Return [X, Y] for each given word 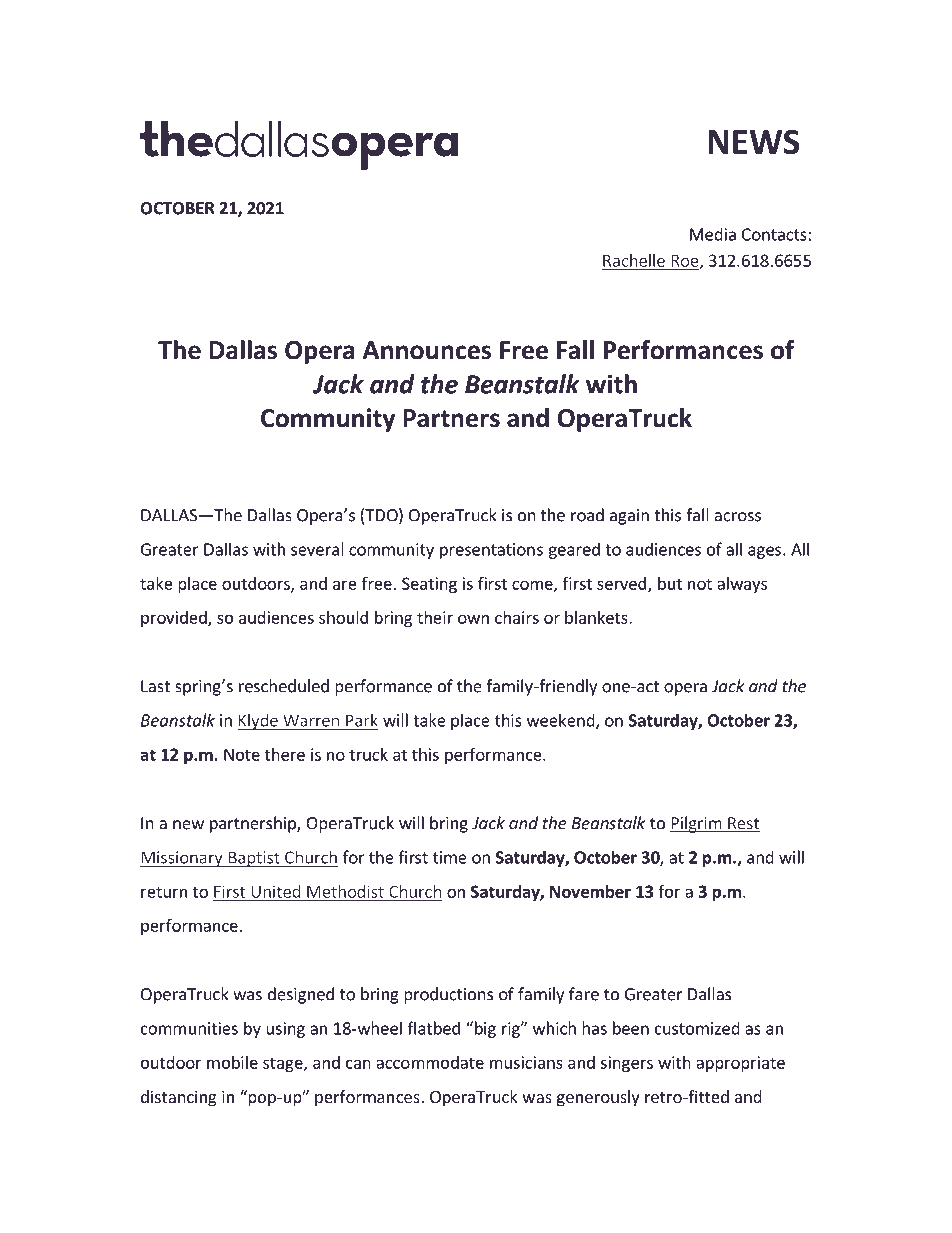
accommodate [430, 1062]
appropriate [740, 1064]
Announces [427, 350]
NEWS [754, 141]
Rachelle [634, 261]
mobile [232, 1062]
